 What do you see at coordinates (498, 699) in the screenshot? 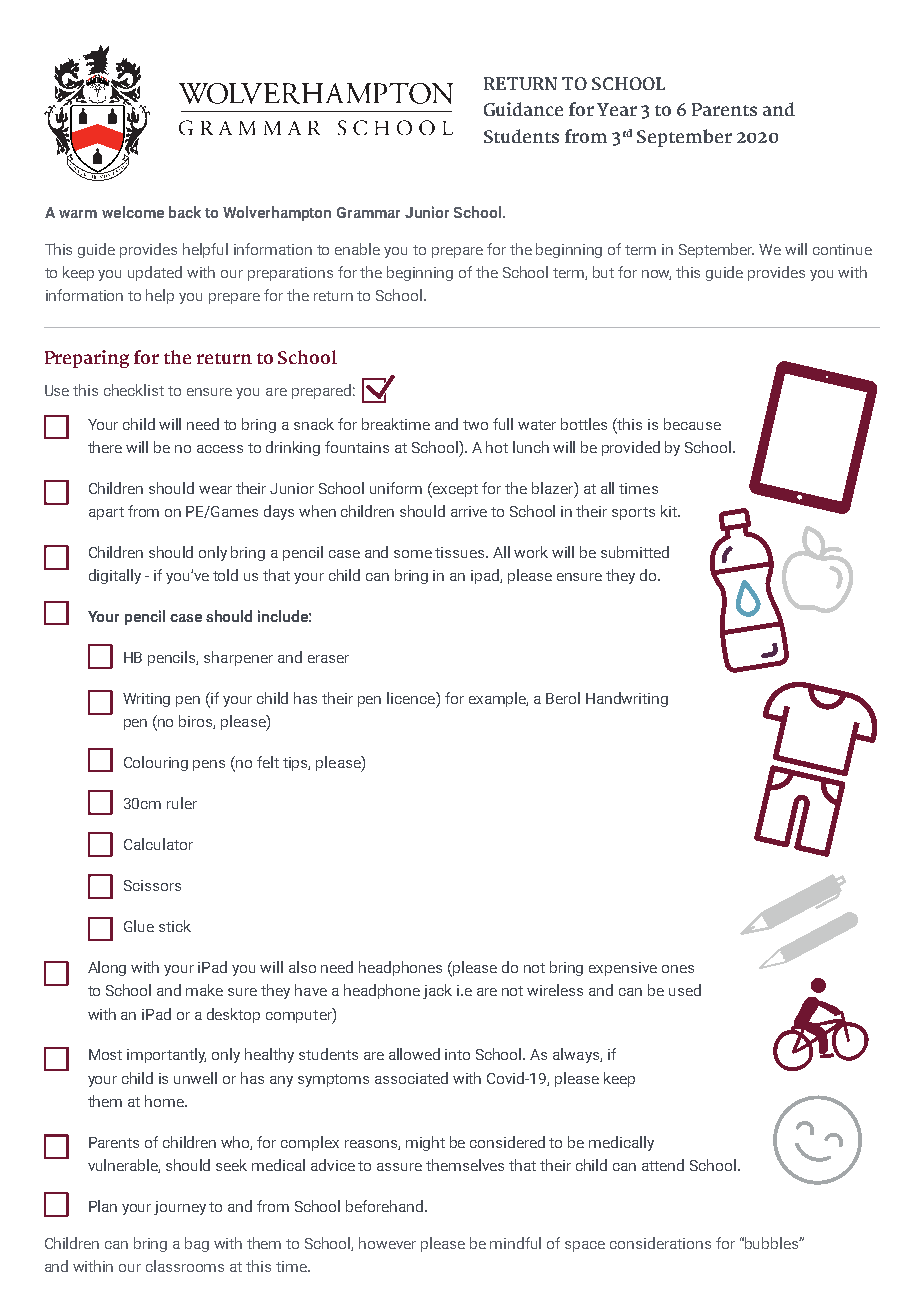
I see `example` at bounding box center [498, 699].
